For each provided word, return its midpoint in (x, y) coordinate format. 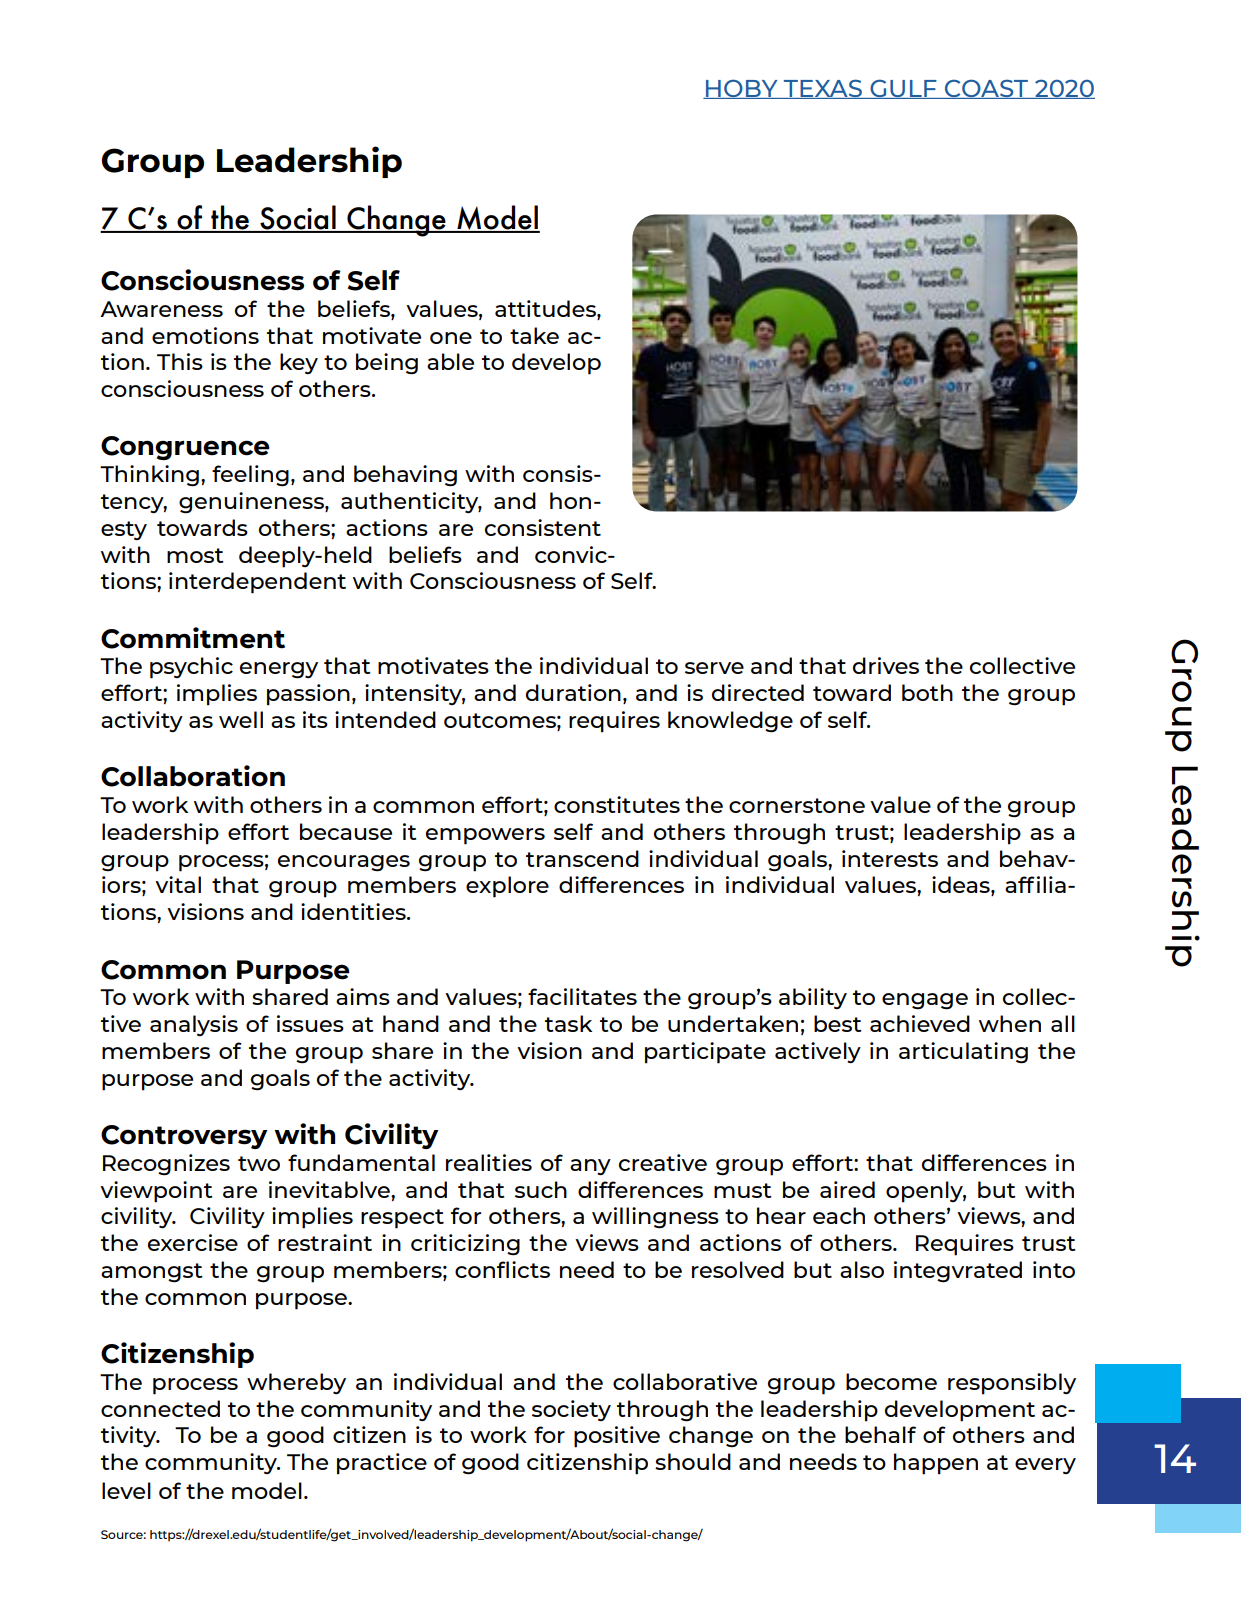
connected (160, 1408)
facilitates (582, 996)
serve (714, 668)
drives (886, 665)
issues (310, 1023)
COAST (987, 89)
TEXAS (823, 89)
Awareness (161, 309)
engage (925, 1001)
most (195, 555)
